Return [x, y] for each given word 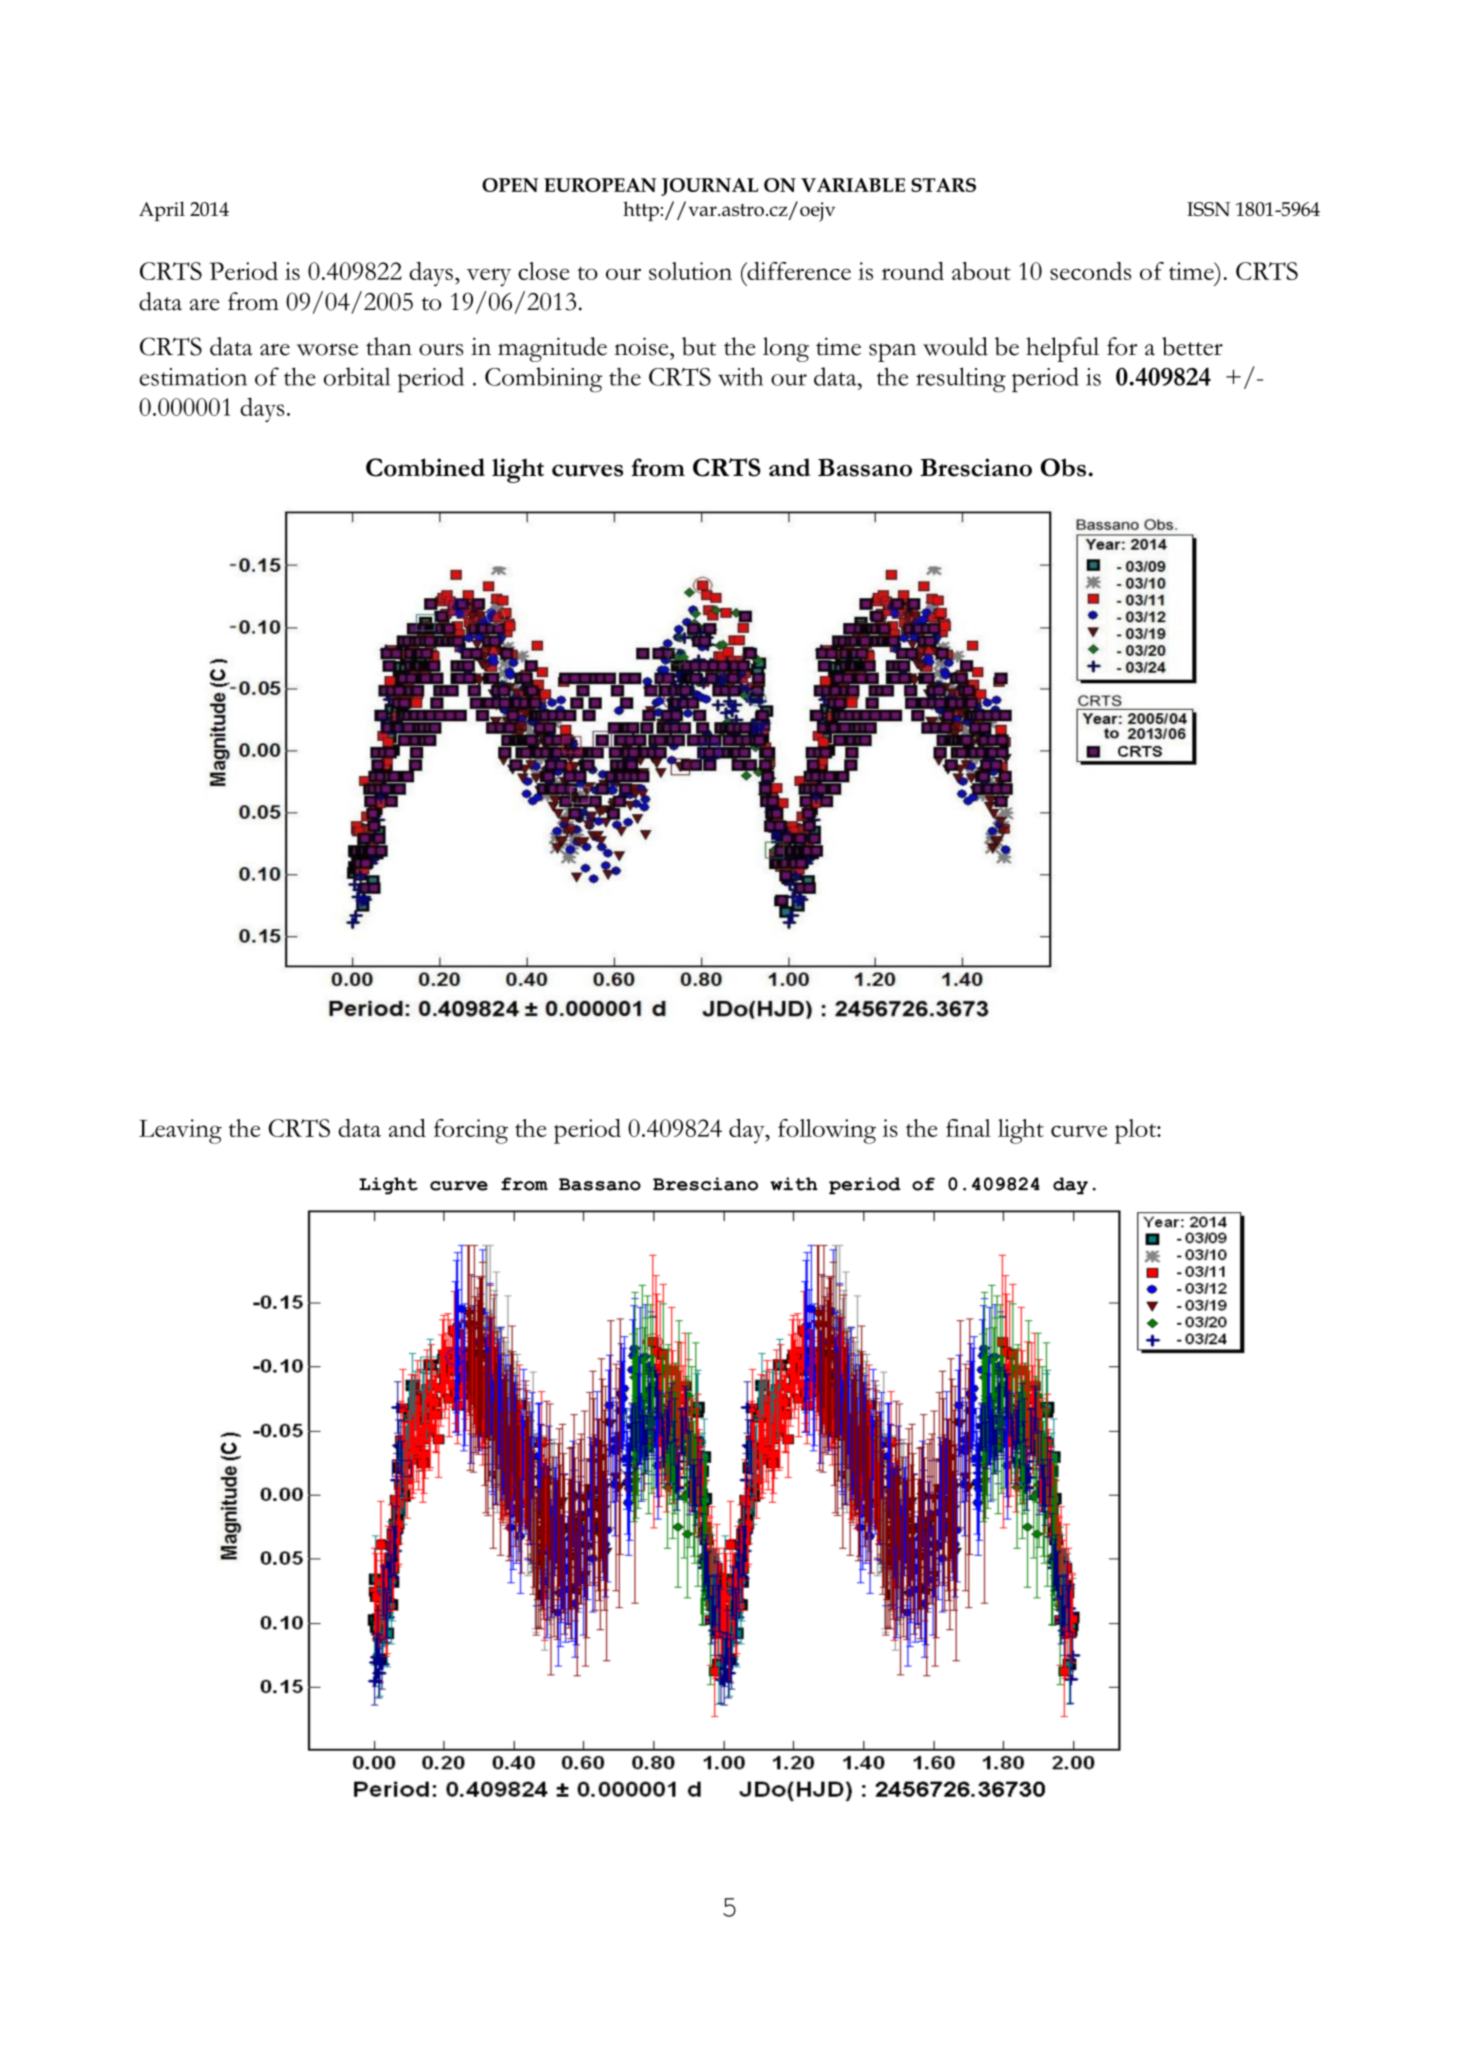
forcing [471, 1131]
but [699, 346]
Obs [1063, 467]
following [827, 1131]
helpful [1062, 349]
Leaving [180, 1131]
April [162, 211]
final [968, 1128]
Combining [543, 380]
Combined [425, 467]
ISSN [1208, 209]
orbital [357, 376]
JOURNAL [709, 187]
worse [327, 349]
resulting [961, 380]
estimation [193, 377]
